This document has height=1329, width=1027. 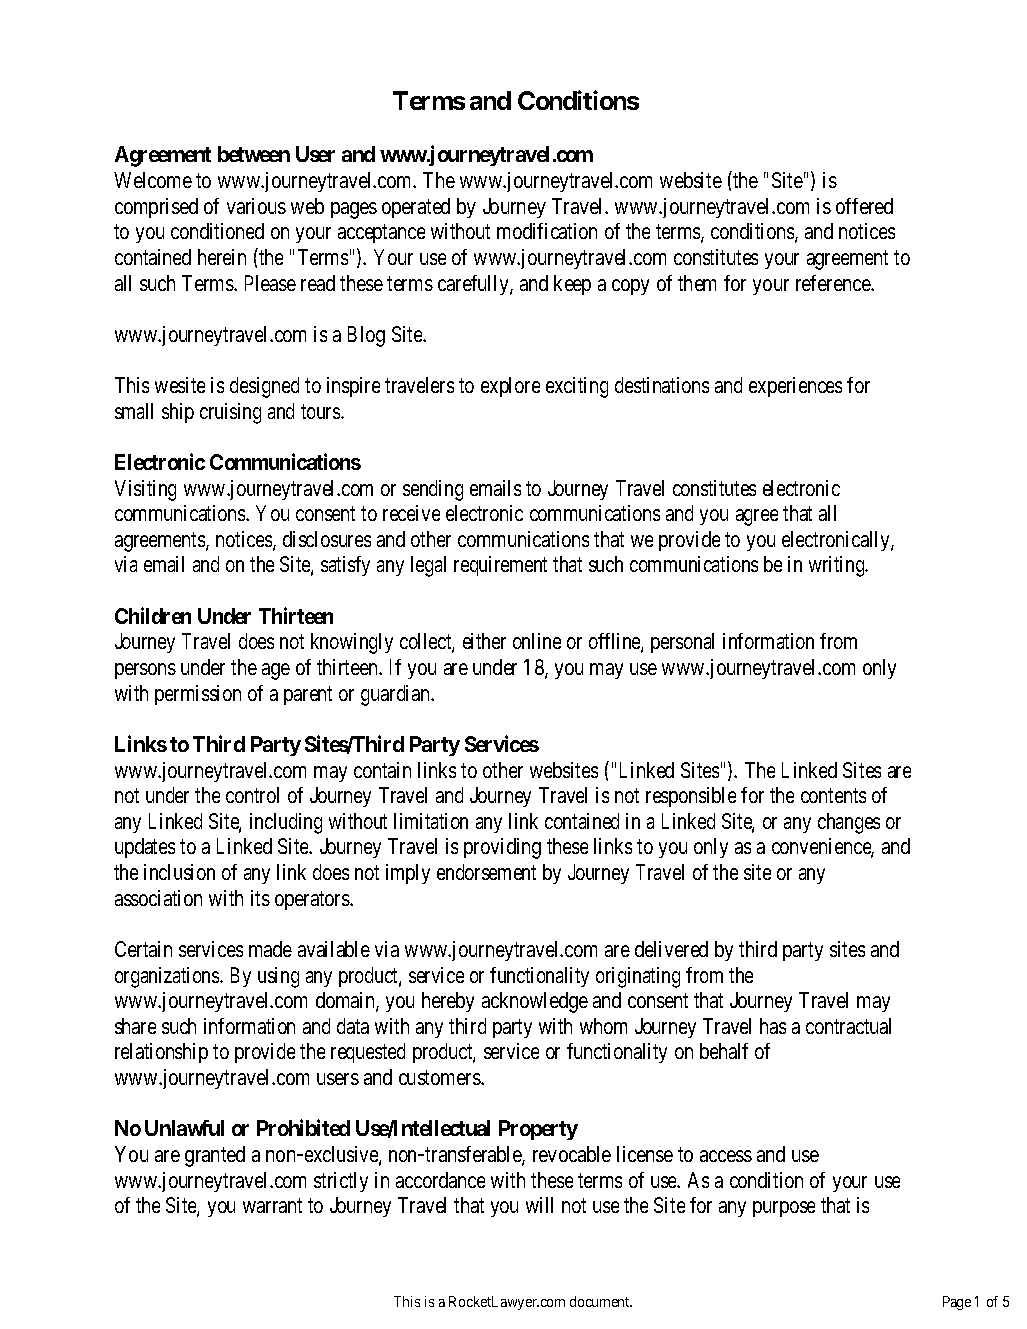 What do you see at coordinates (838, 566) in the document?
I see `writing` at bounding box center [838, 566].
